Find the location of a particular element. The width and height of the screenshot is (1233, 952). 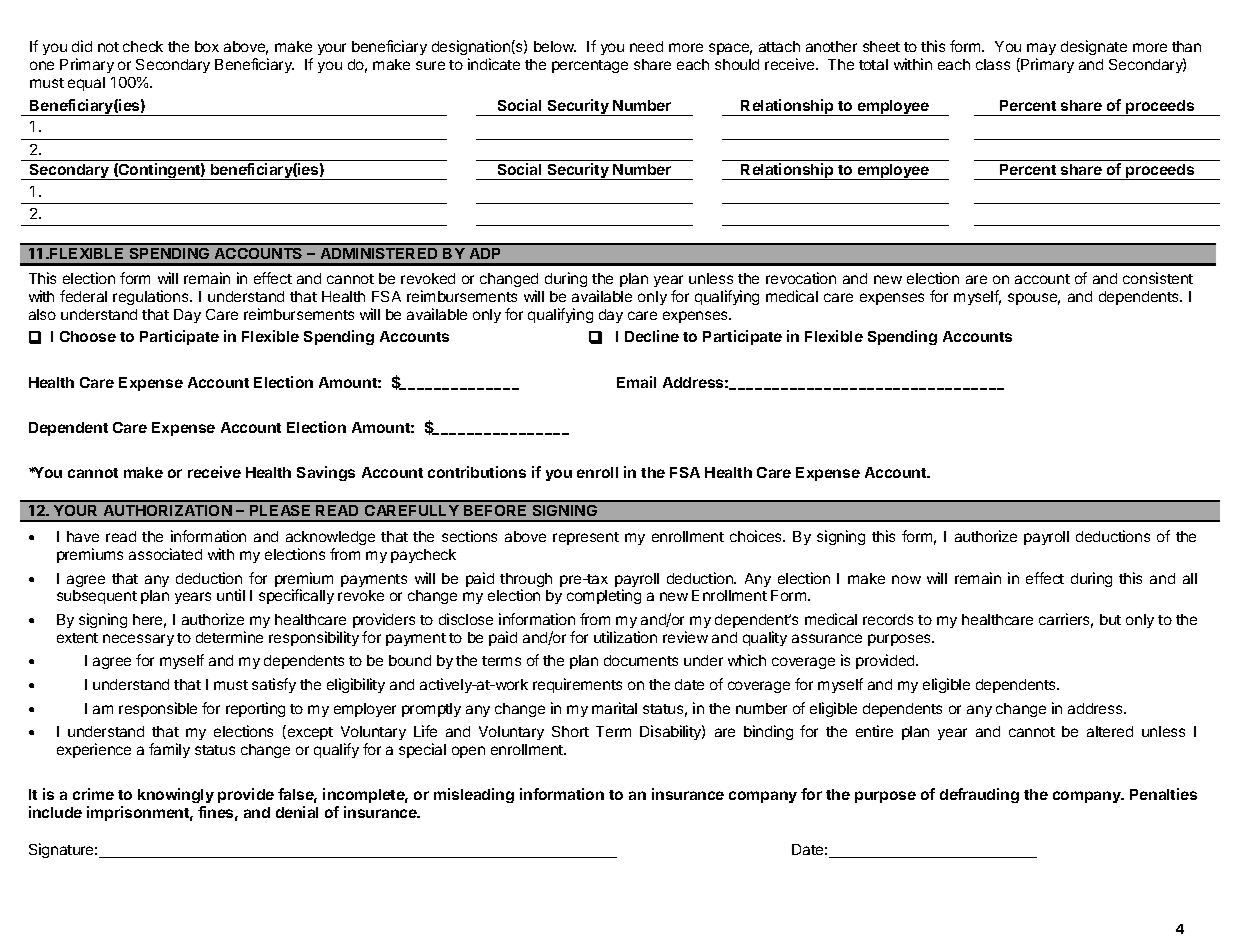

consistent is located at coordinates (1158, 278).
